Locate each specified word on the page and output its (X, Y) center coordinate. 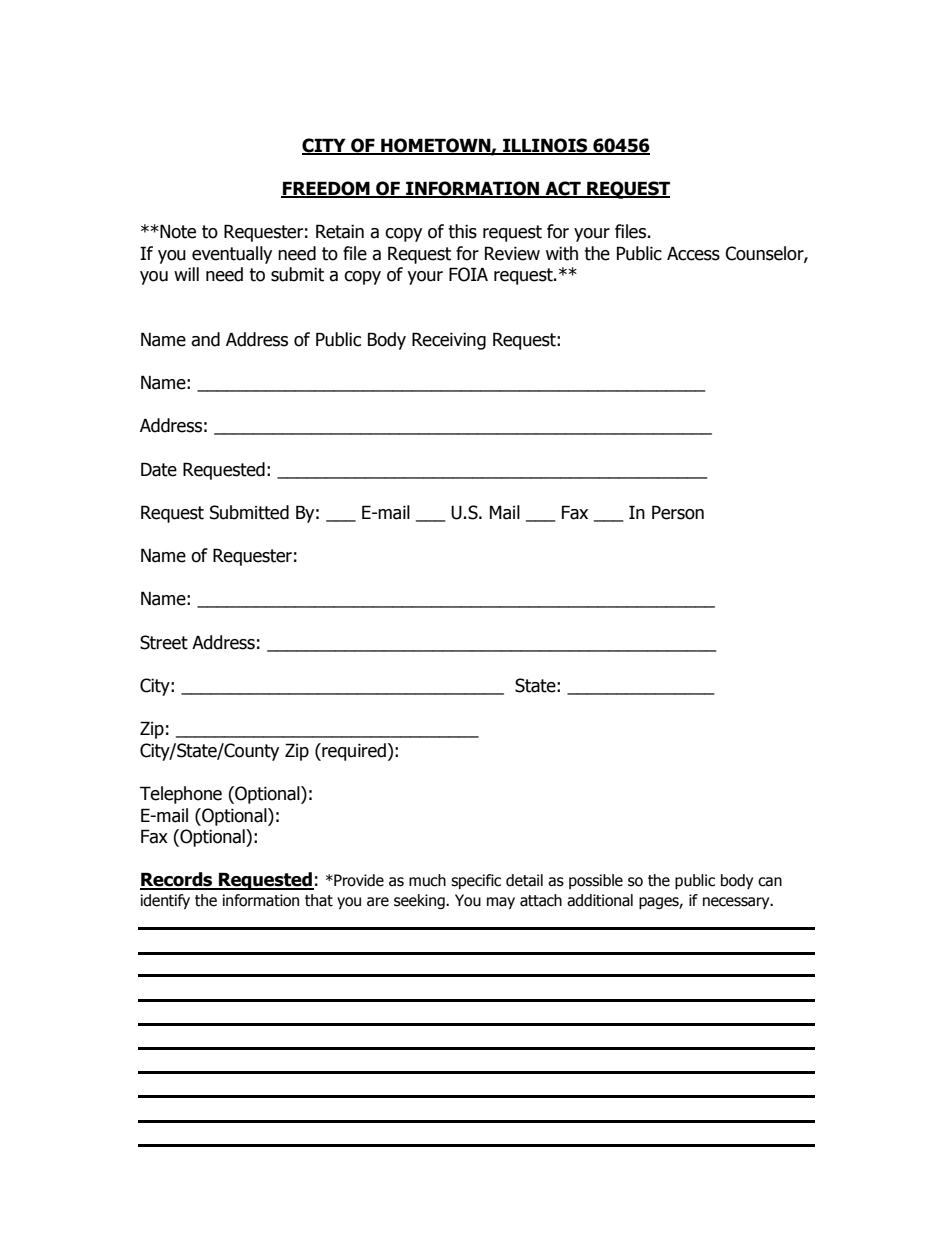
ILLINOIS (545, 146)
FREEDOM (326, 189)
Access (693, 253)
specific (476, 881)
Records (177, 880)
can (770, 882)
